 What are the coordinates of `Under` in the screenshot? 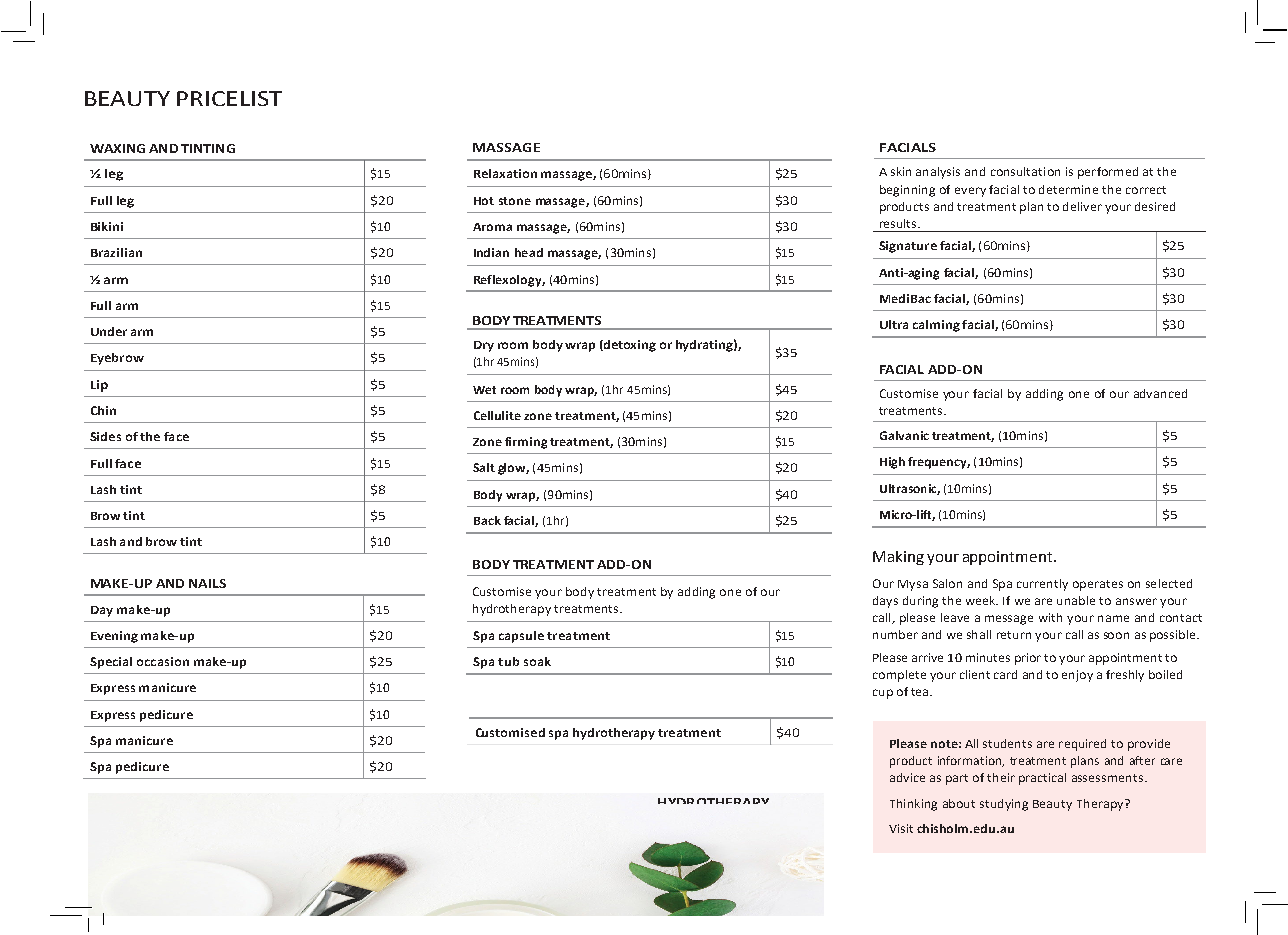 It's located at (109, 331).
